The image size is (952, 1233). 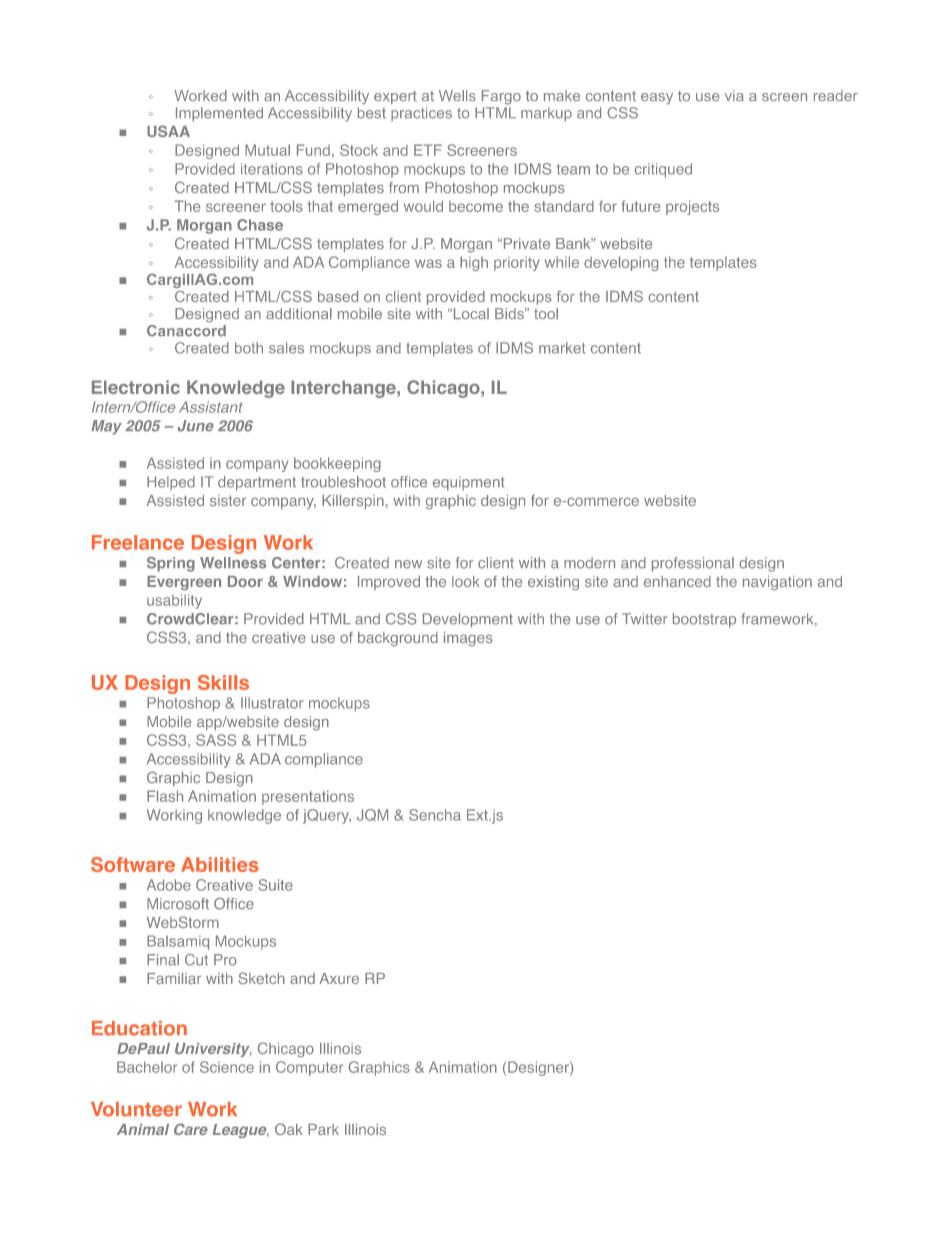 I want to click on via, so click(x=734, y=95).
